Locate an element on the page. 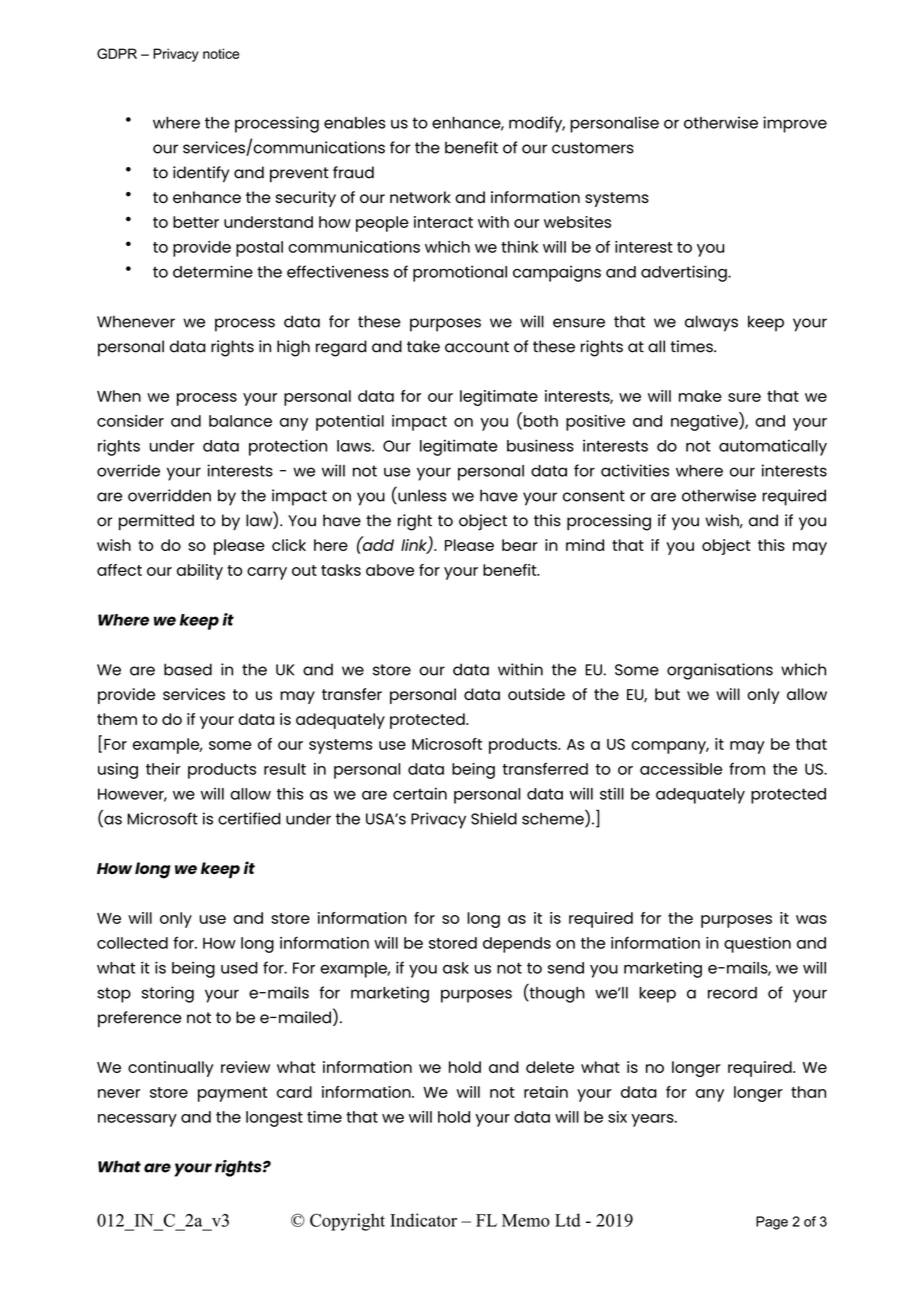 This page has width=924, height=1308. necessary is located at coordinates (137, 1120).
